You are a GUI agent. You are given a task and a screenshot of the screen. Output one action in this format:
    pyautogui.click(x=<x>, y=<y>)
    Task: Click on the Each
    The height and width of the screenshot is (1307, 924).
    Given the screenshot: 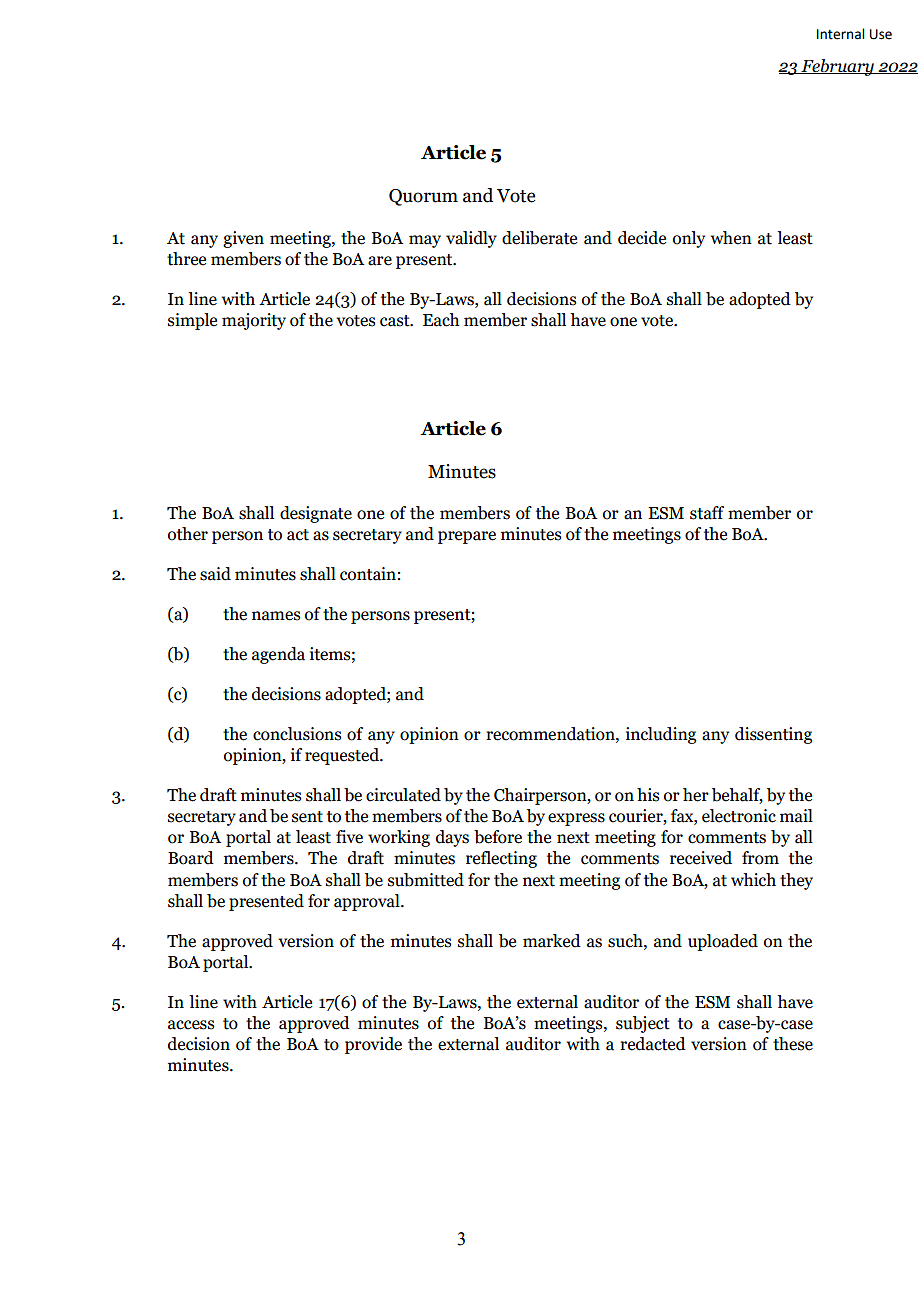 What is the action you would take?
    pyautogui.click(x=441, y=320)
